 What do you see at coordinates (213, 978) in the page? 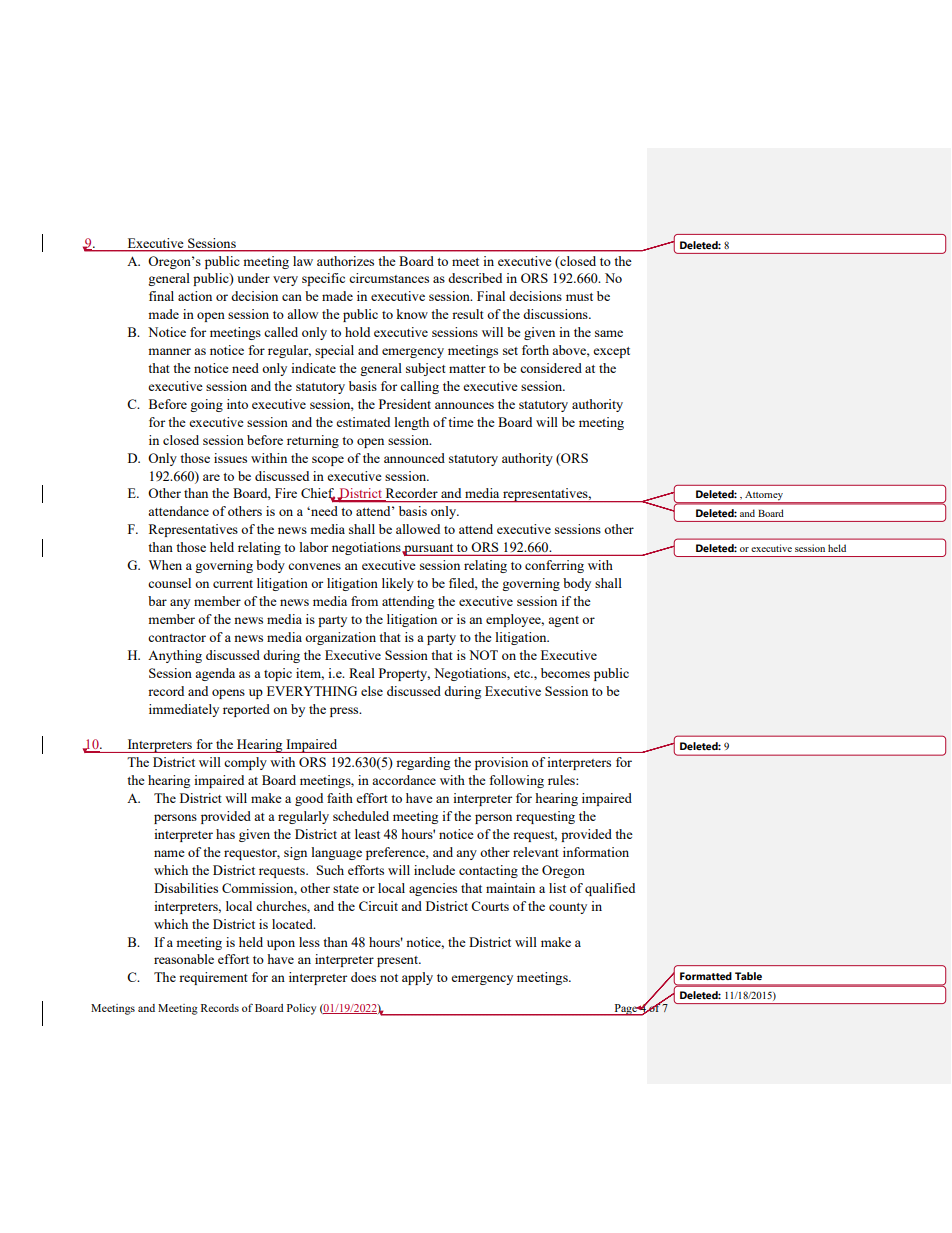
I see `requirement` at bounding box center [213, 978].
